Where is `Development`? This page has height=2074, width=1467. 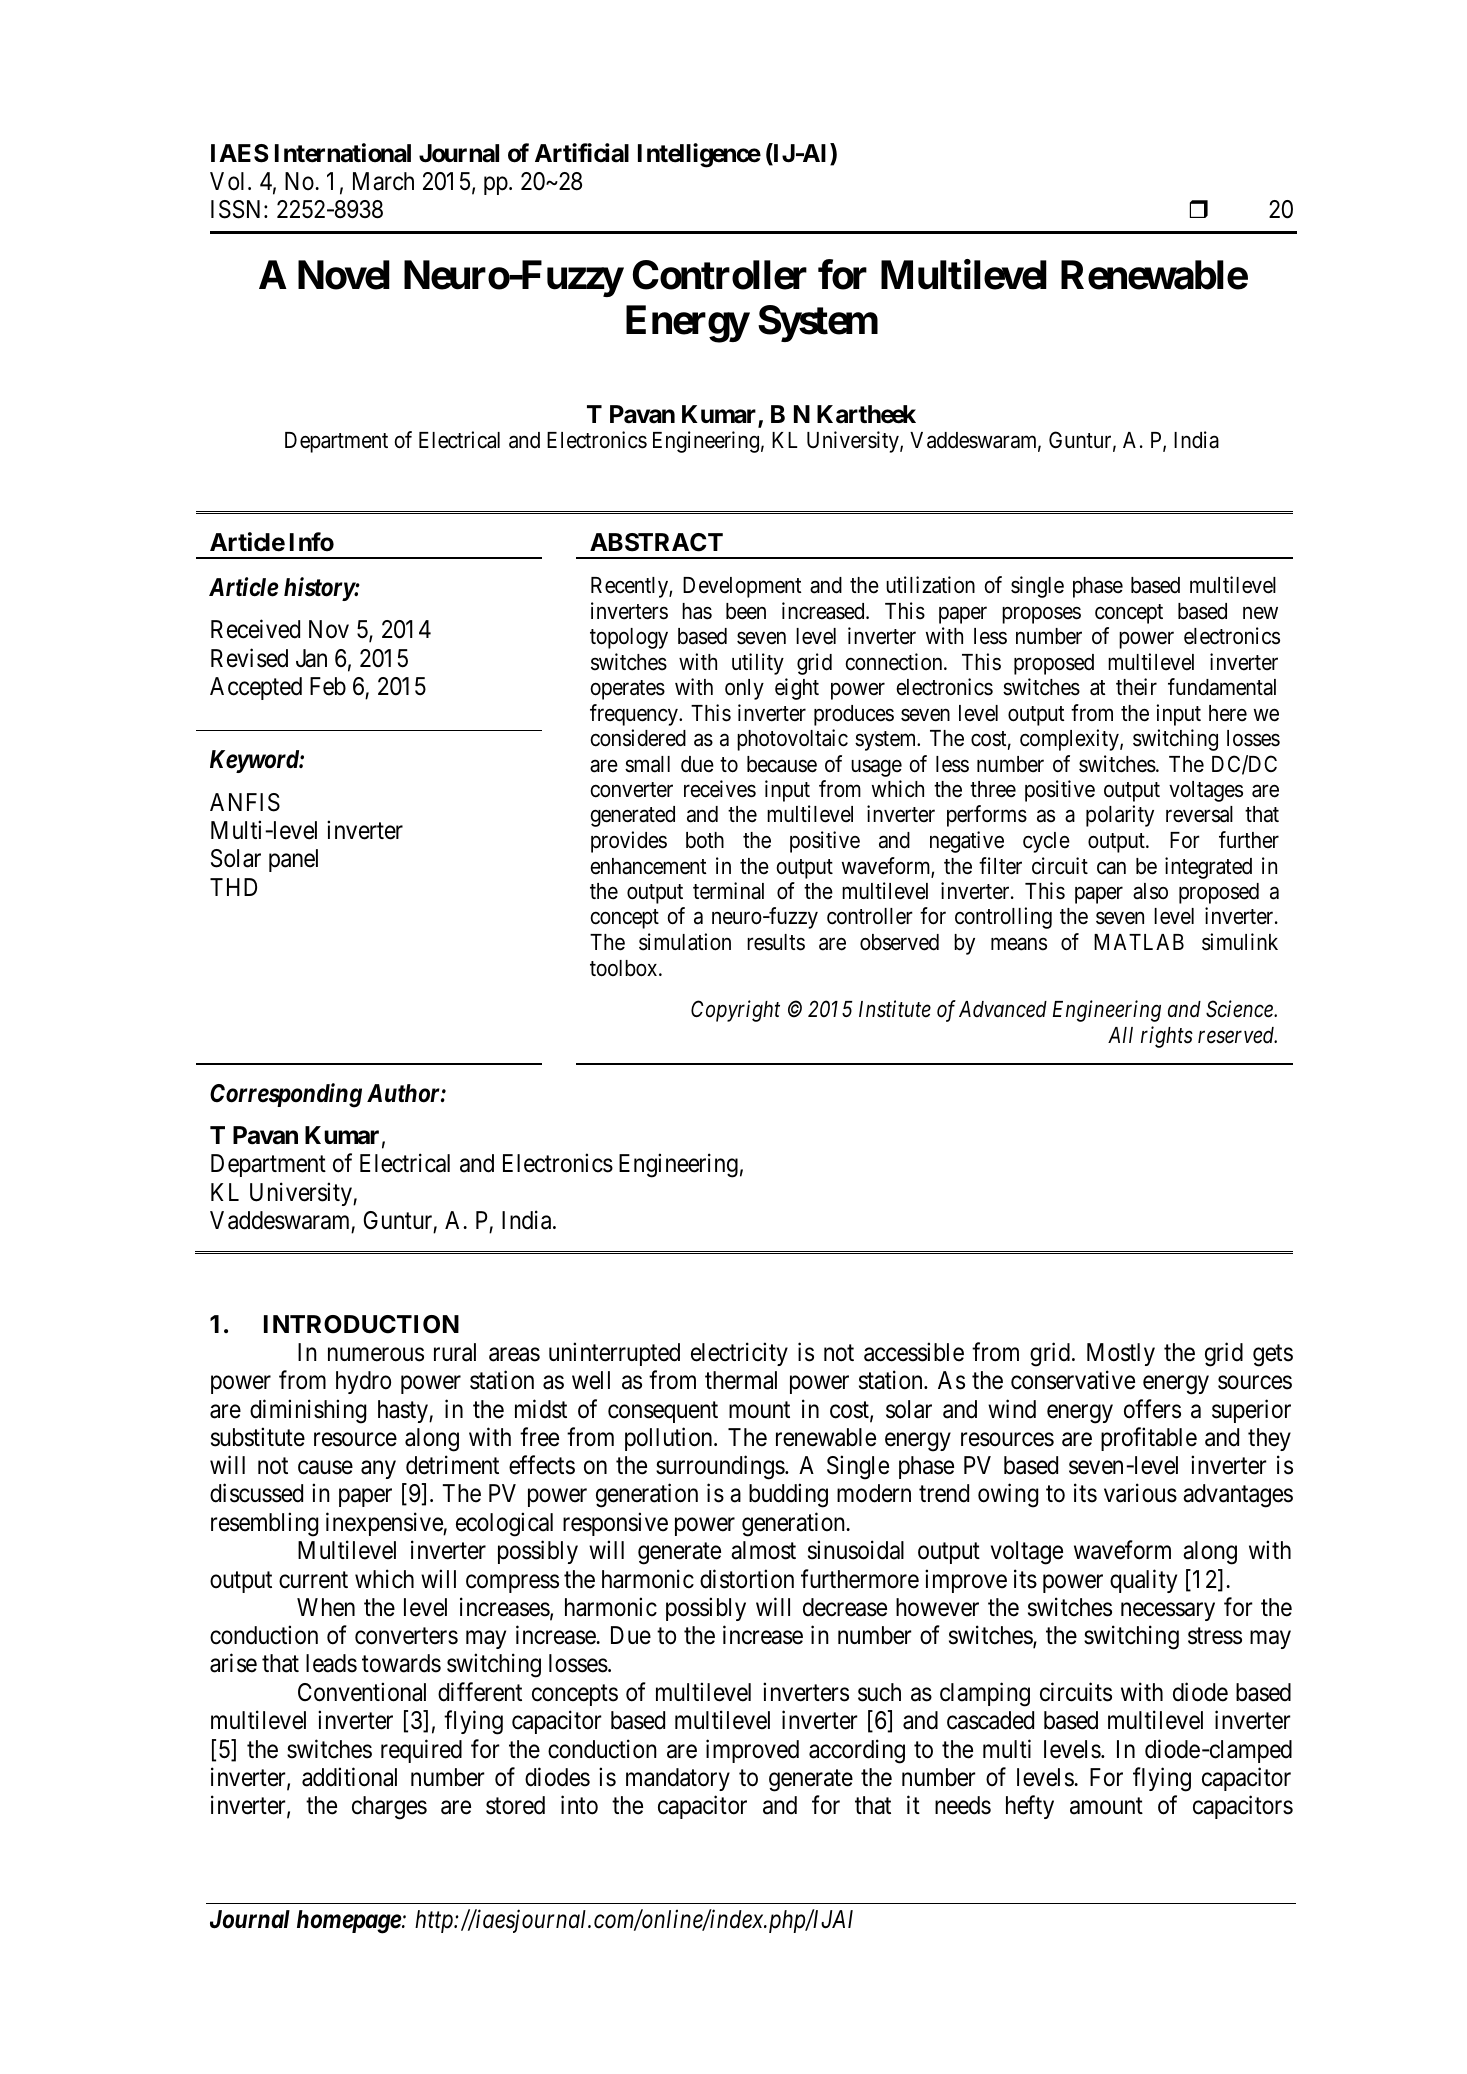
Development is located at coordinates (742, 587).
